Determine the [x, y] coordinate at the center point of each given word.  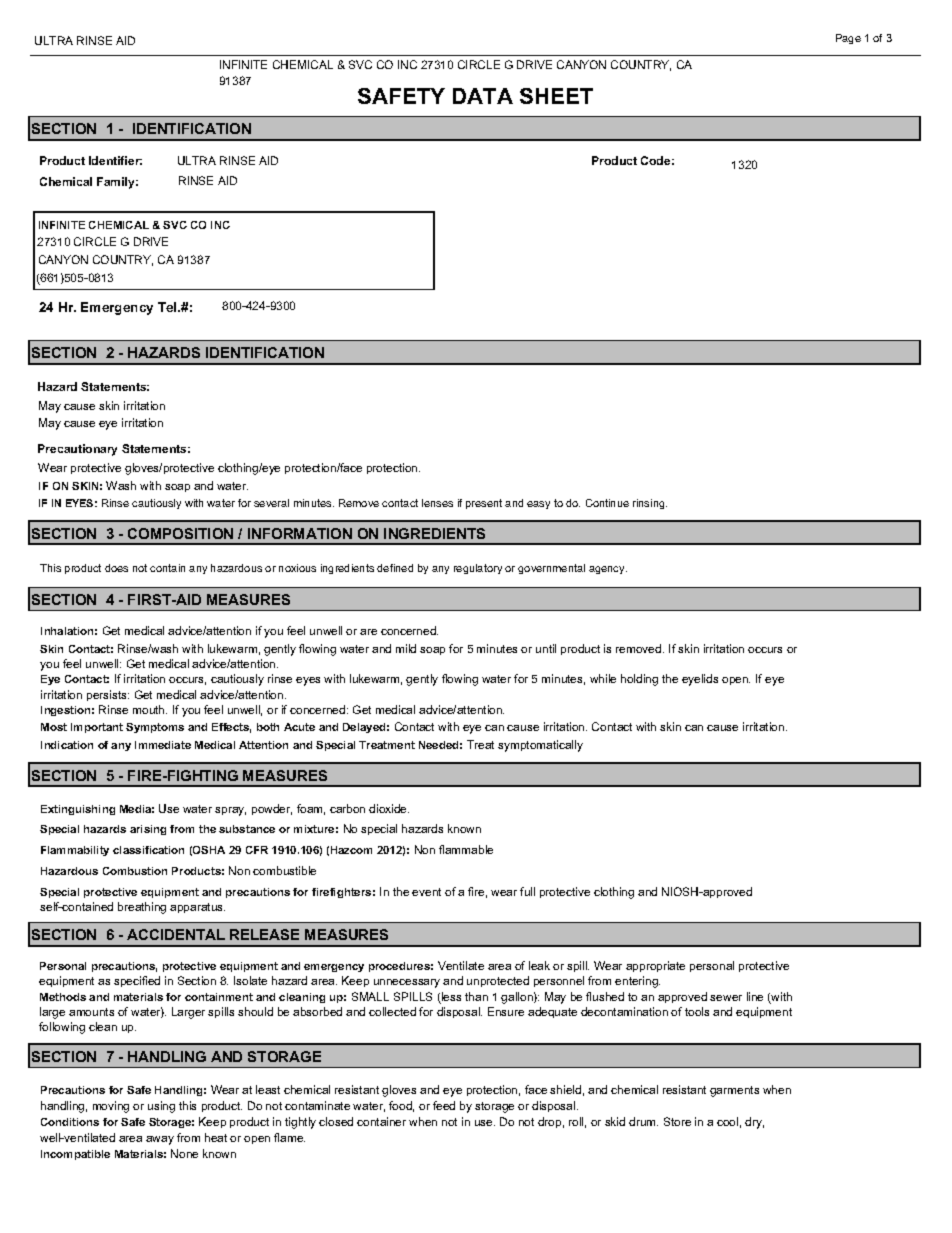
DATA [483, 96]
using [161, 1107]
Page [848, 39]
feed [444, 1105]
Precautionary [77, 450]
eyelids [700, 680]
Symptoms [155, 728]
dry [754, 1123]
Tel [168, 307]
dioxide [389, 808]
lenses [437, 503]
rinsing [650, 504]
